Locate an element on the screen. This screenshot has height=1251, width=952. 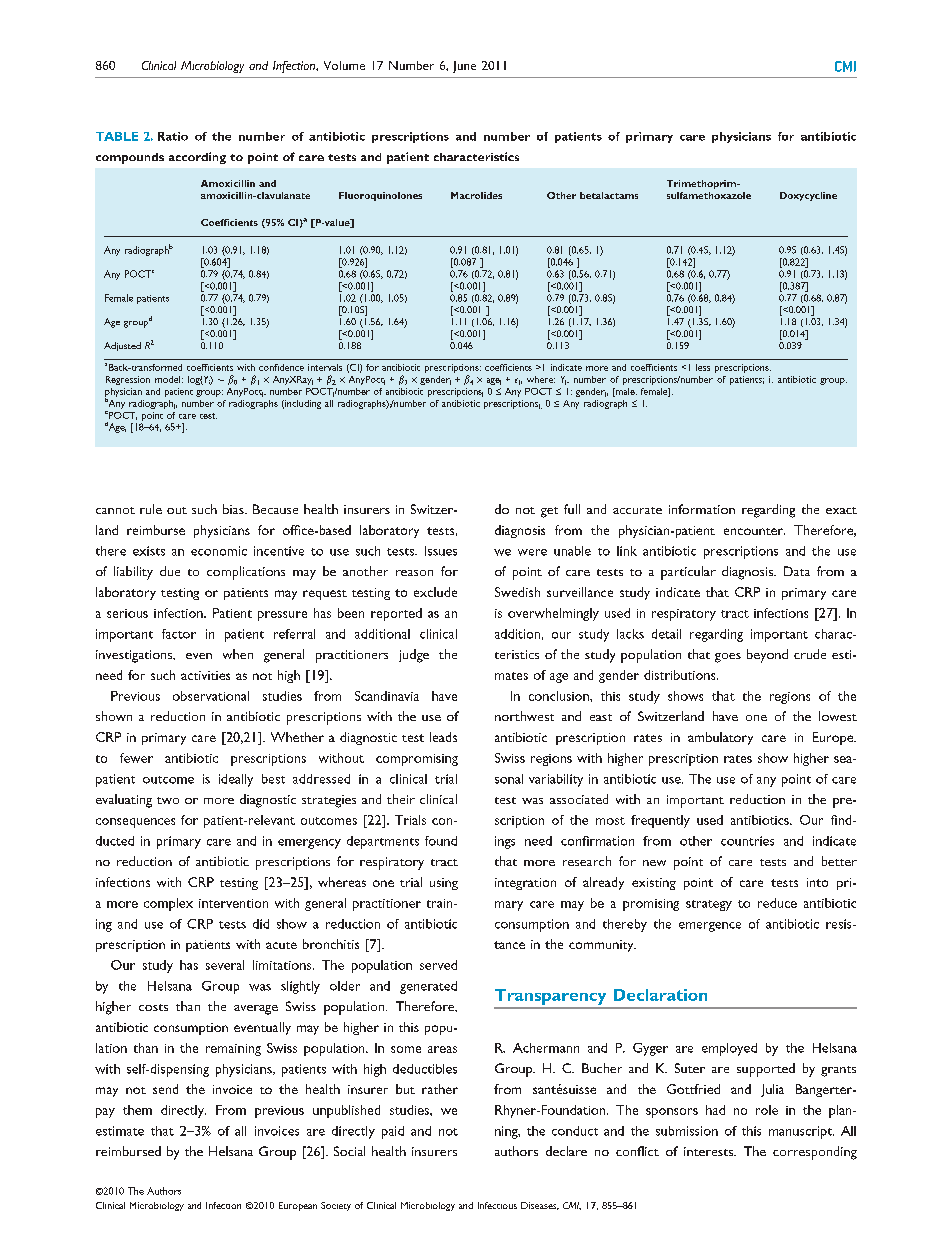
them is located at coordinates (137, 1110).
